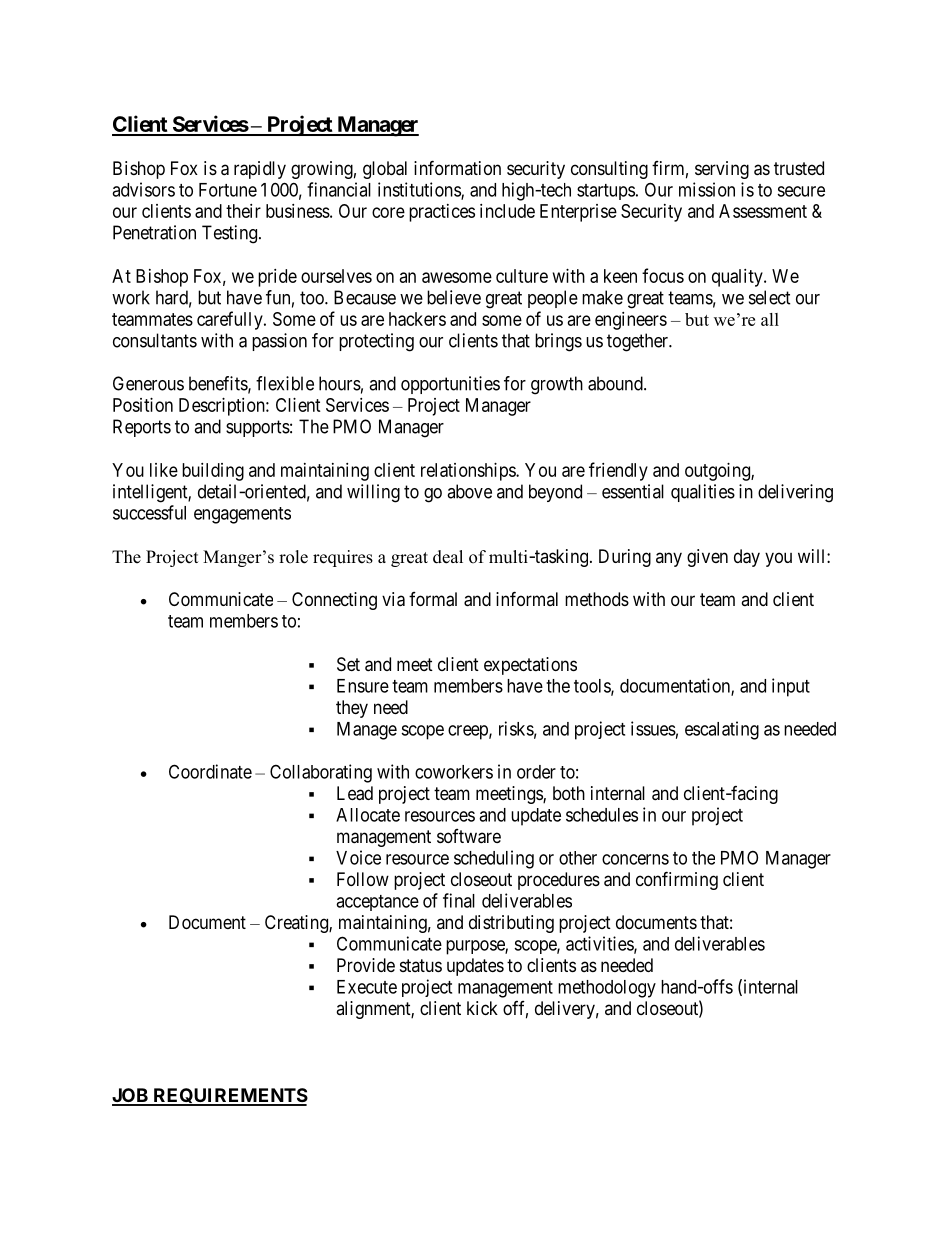 The image size is (952, 1233). I want to click on kick, so click(482, 1008).
